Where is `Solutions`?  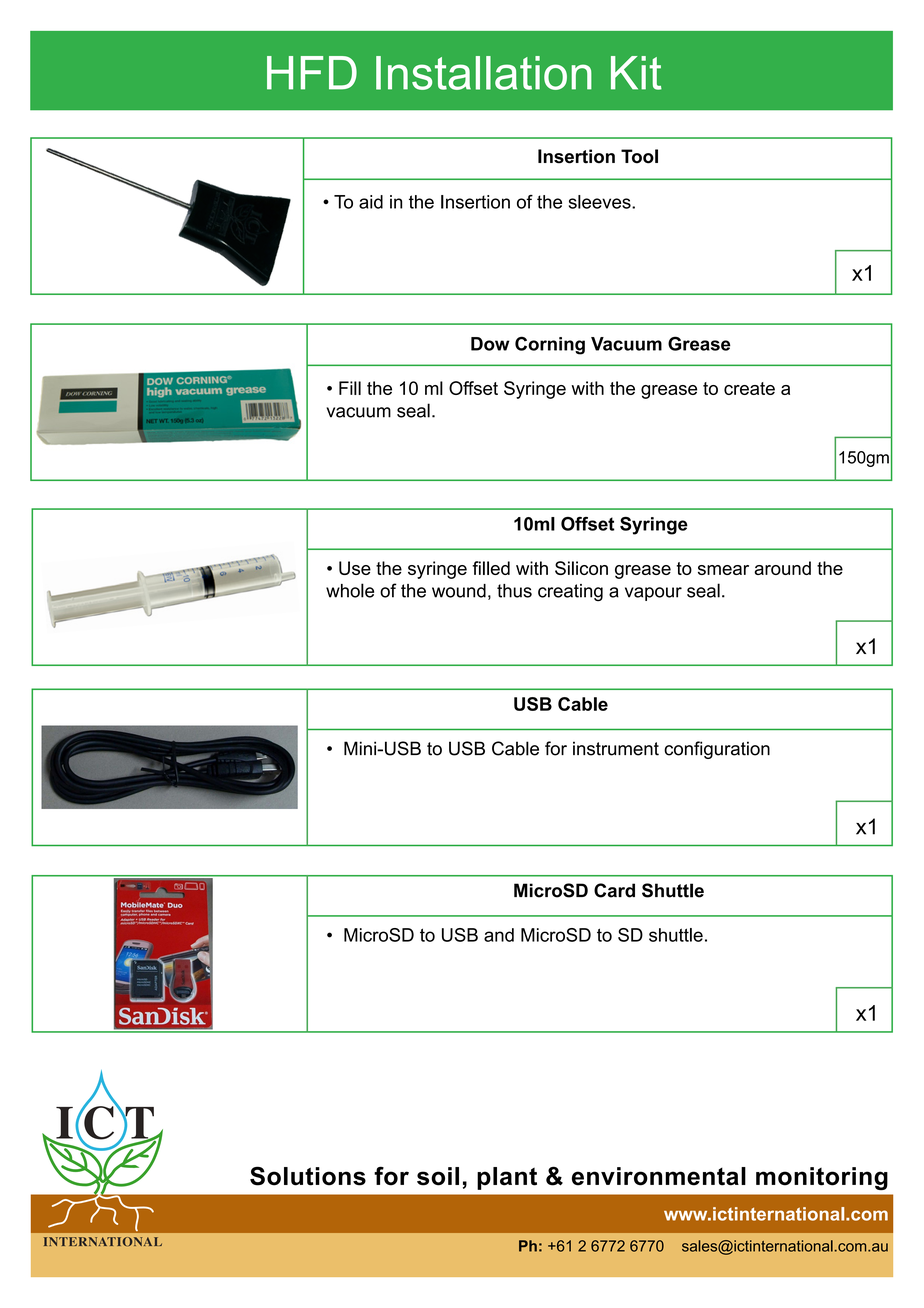 Solutions is located at coordinates (308, 1176).
